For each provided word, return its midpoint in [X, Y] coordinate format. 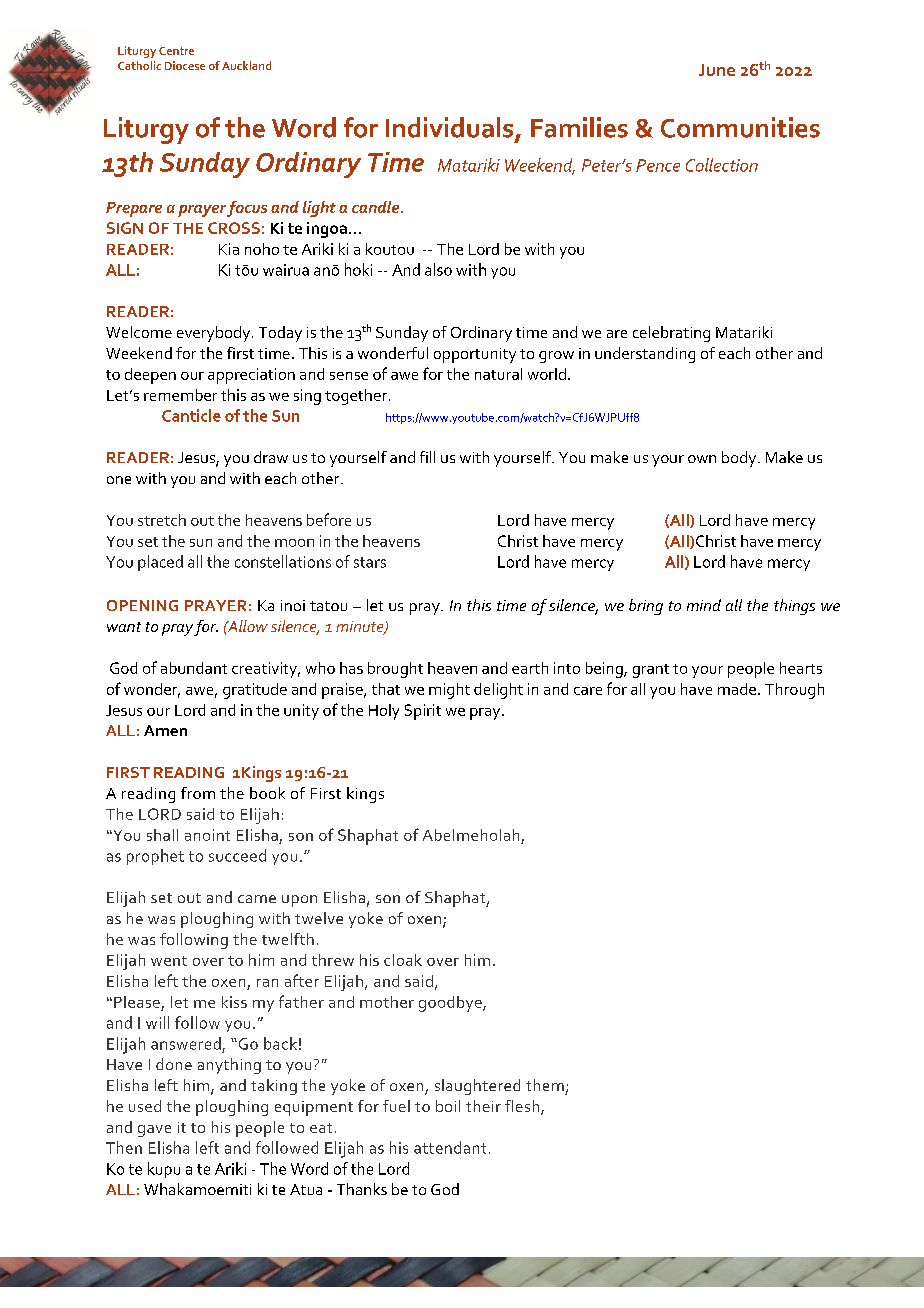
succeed [237, 855]
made [737, 689]
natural [498, 374]
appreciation [251, 376]
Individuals [451, 128]
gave [154, 1131]
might [449, 691]
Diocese [185, 65]
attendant [450, 1147]
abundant [194, 668]
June [717, 70]
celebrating [671, 334]
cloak [403, 960]
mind [704, 605]
